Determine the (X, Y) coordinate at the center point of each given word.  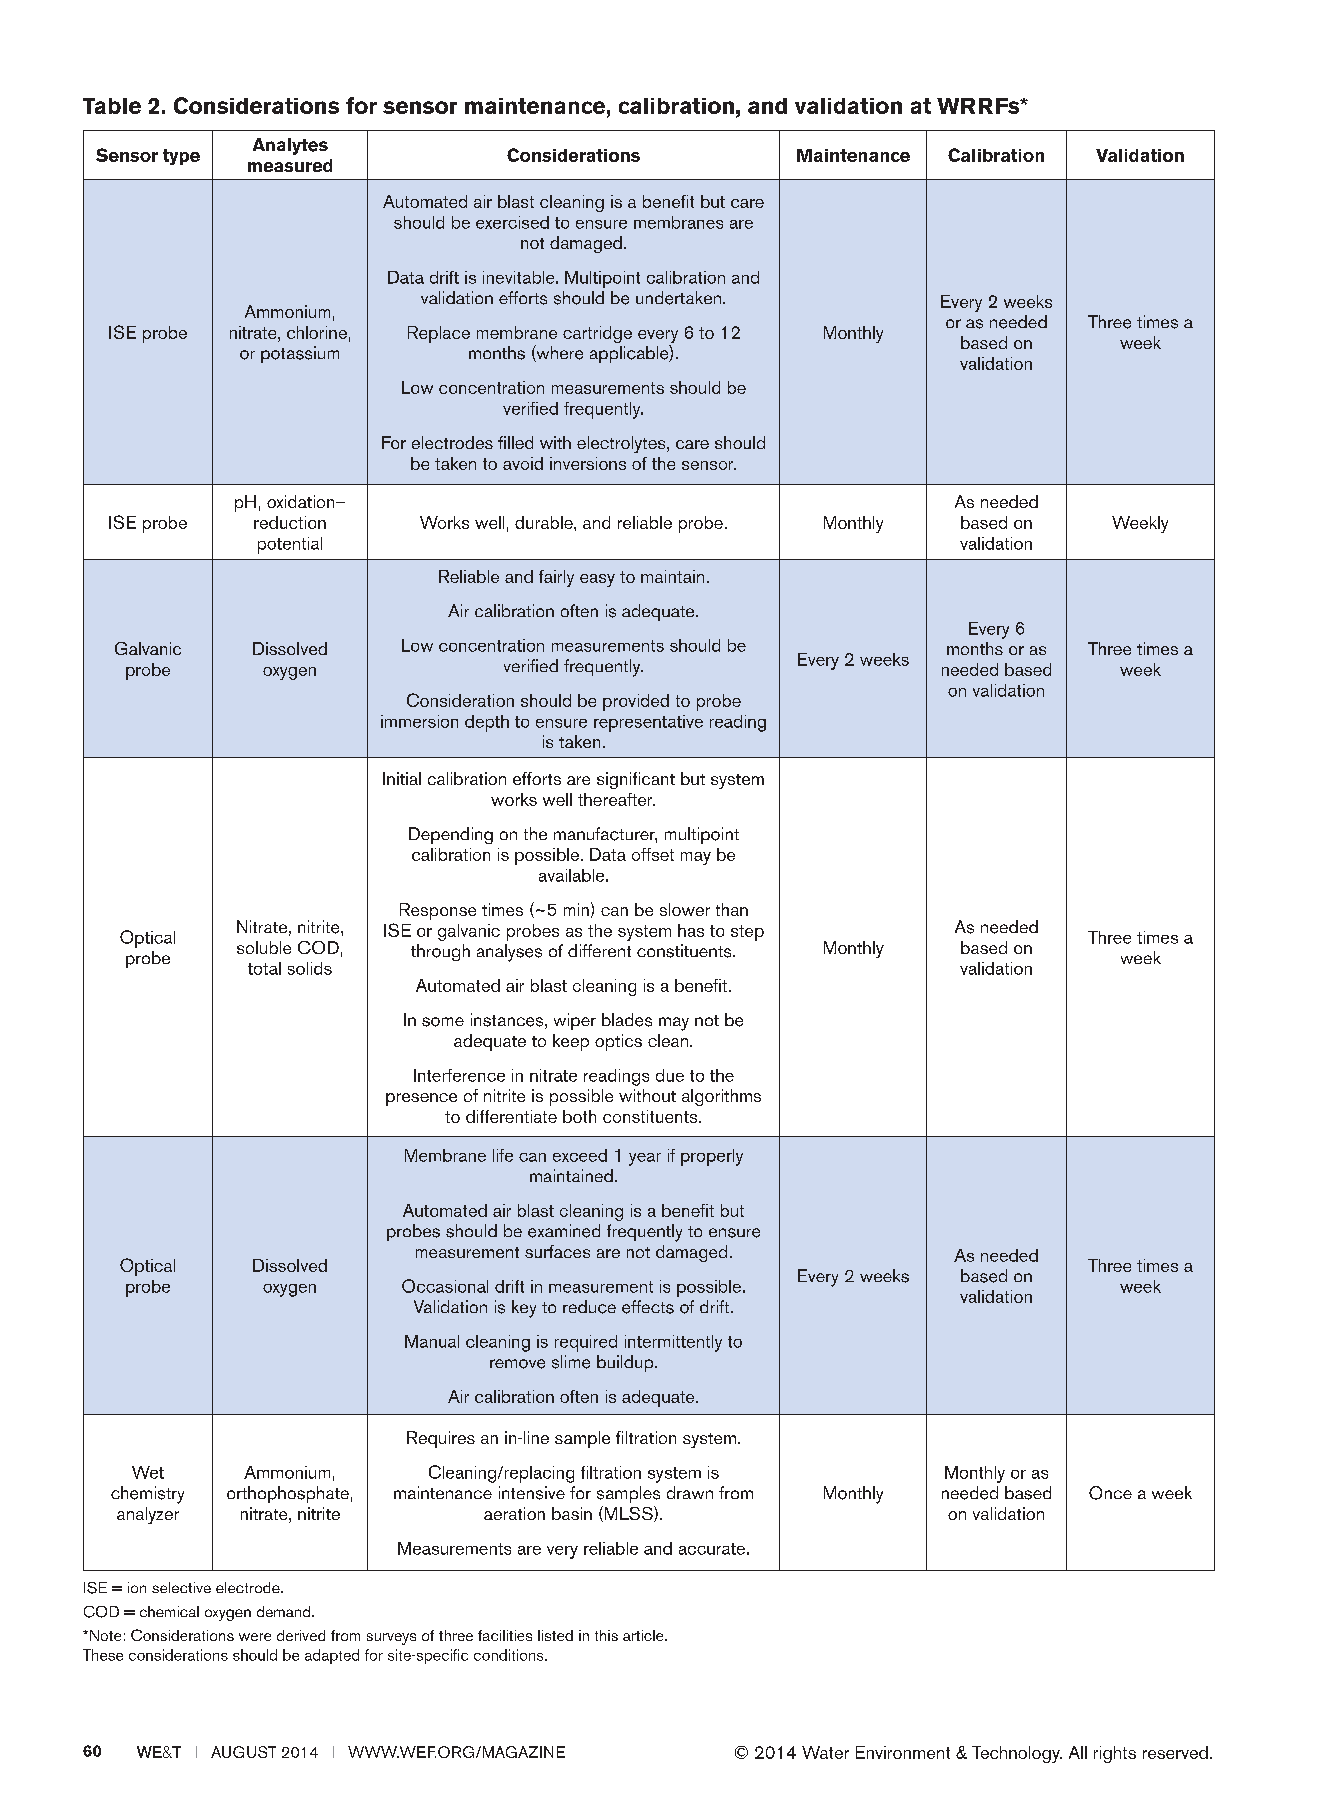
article (644, 1635)
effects (648, 1307)
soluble (264, 947)
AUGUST (243, 1752)
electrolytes (622, 444)
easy (597, 580)
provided (636, 702)
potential (290, 545)
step (747, 933)
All (1078, 1752)
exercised (512, 222)
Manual (432, 1341)
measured (290, 165)
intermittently (673, 1343)
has (691, 930)
